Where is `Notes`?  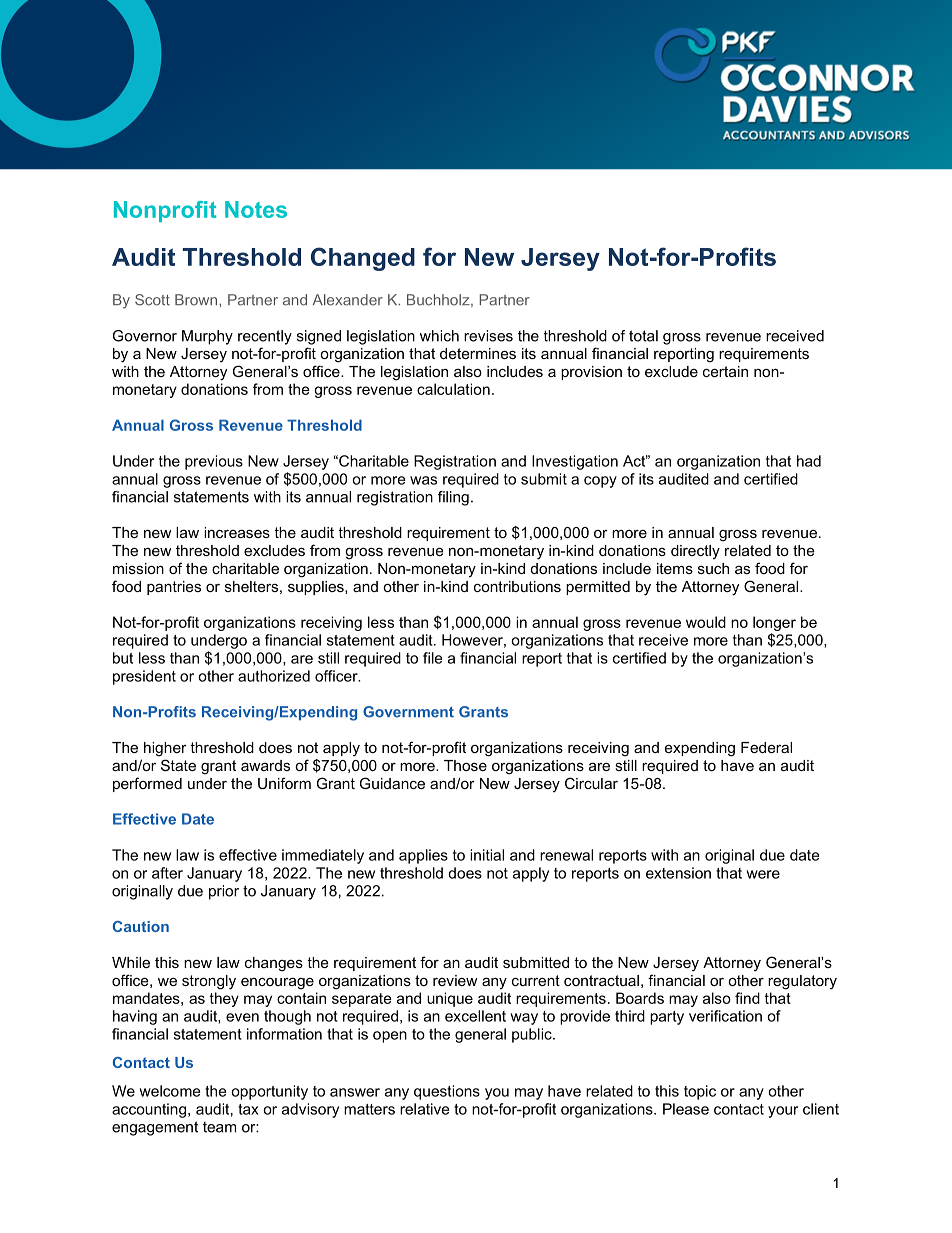 Notes is located at coordinates (256, 209).
